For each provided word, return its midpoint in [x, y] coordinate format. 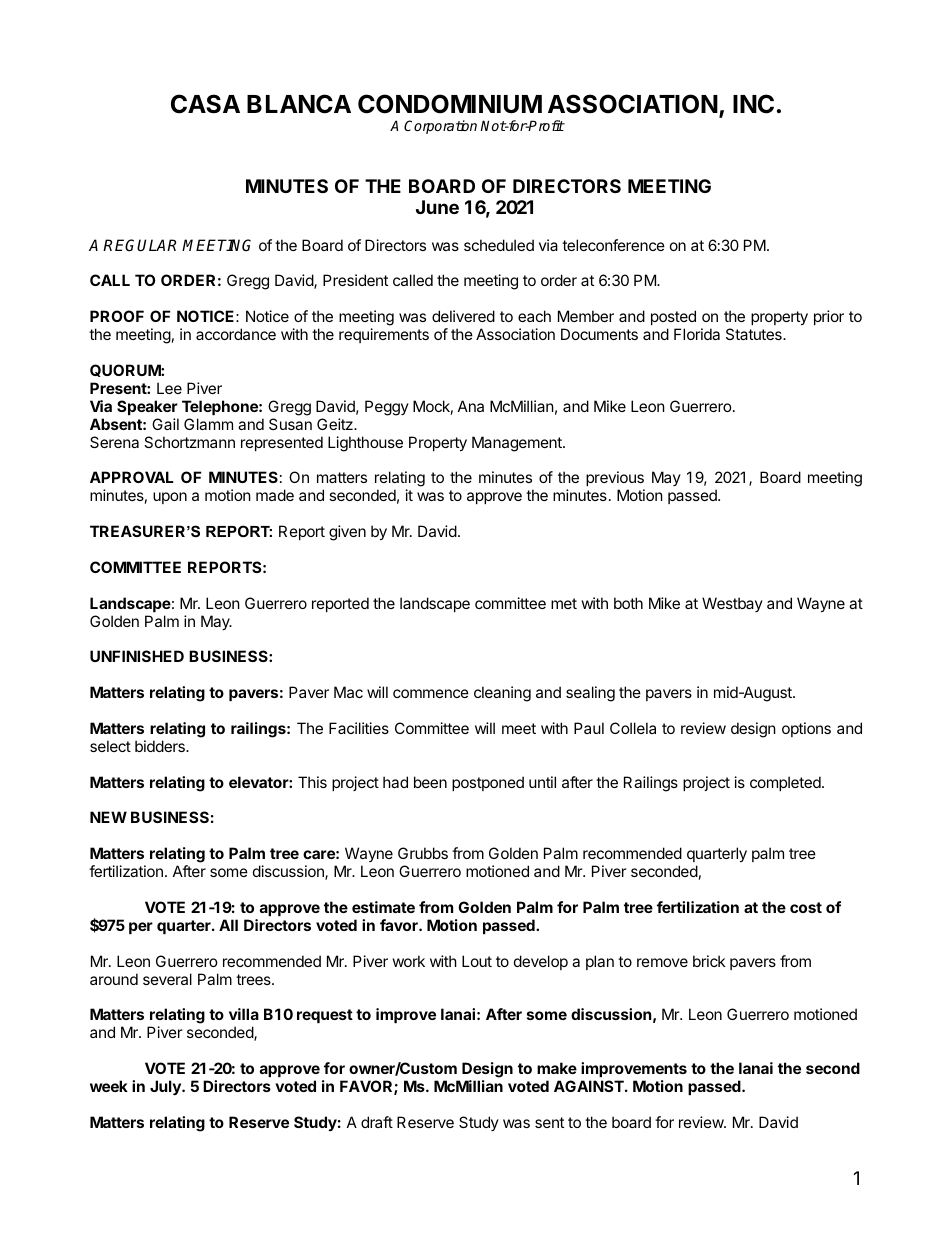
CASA [205, 104]
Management [518, 444]
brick [709, 961]
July [166, 1087]
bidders [161, 746]
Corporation [440, 127]
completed [786, 783]
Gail [165, 424]
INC [753, 104]
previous [615, 478]
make [557, 1068]
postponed [488, 783]
